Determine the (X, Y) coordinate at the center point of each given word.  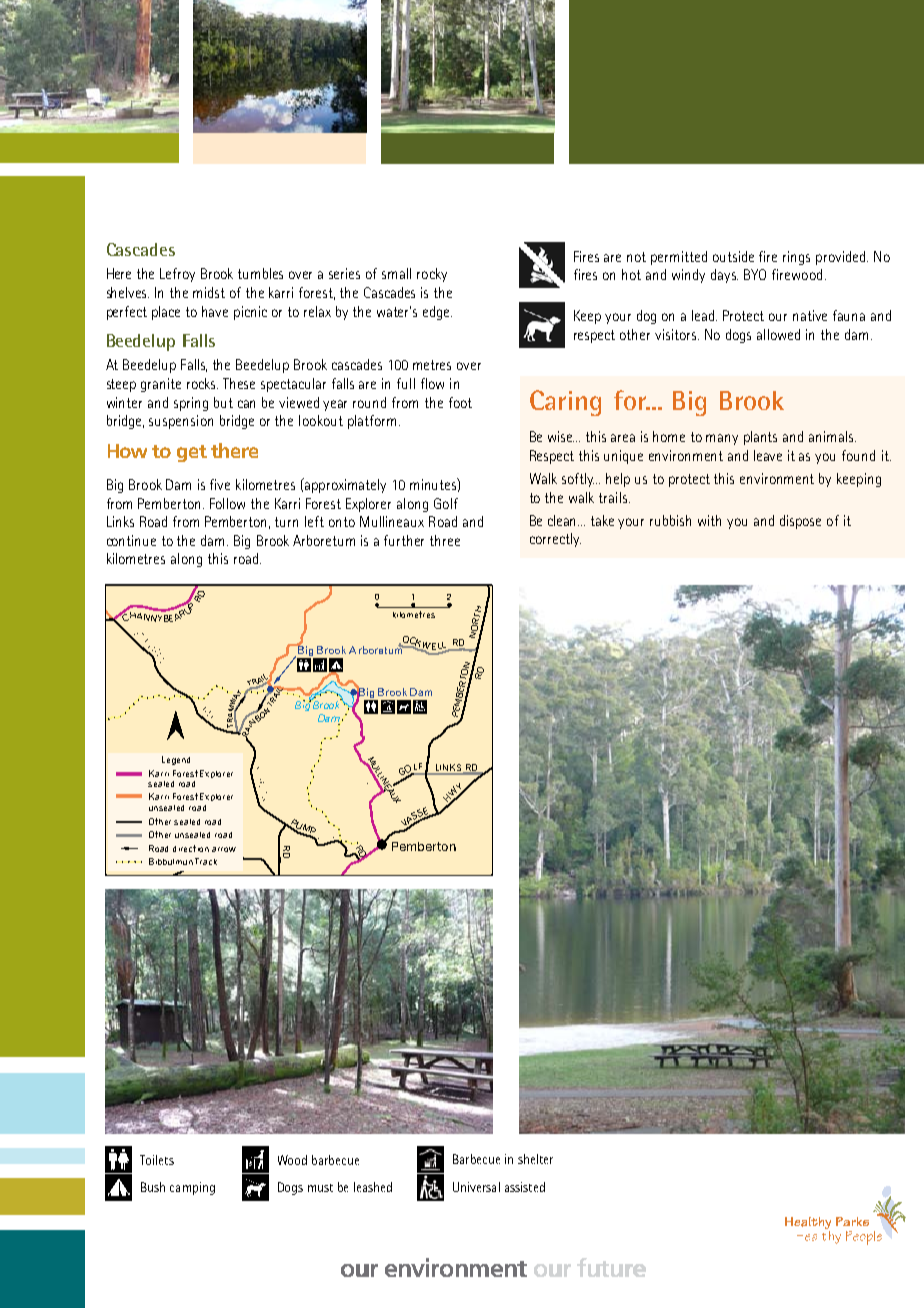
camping (192, 1188)
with (709, 520)
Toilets (157, 1160)
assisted (525, 1187)
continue (131, 540)
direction (191, 848)
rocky (432, 275)
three (445, 540)
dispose (800, 522)
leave (768, 455)
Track (206, 861)
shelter (535, 1159)
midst (209, 292)
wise (561, 436)
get (192, 453)
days (724, 276)
